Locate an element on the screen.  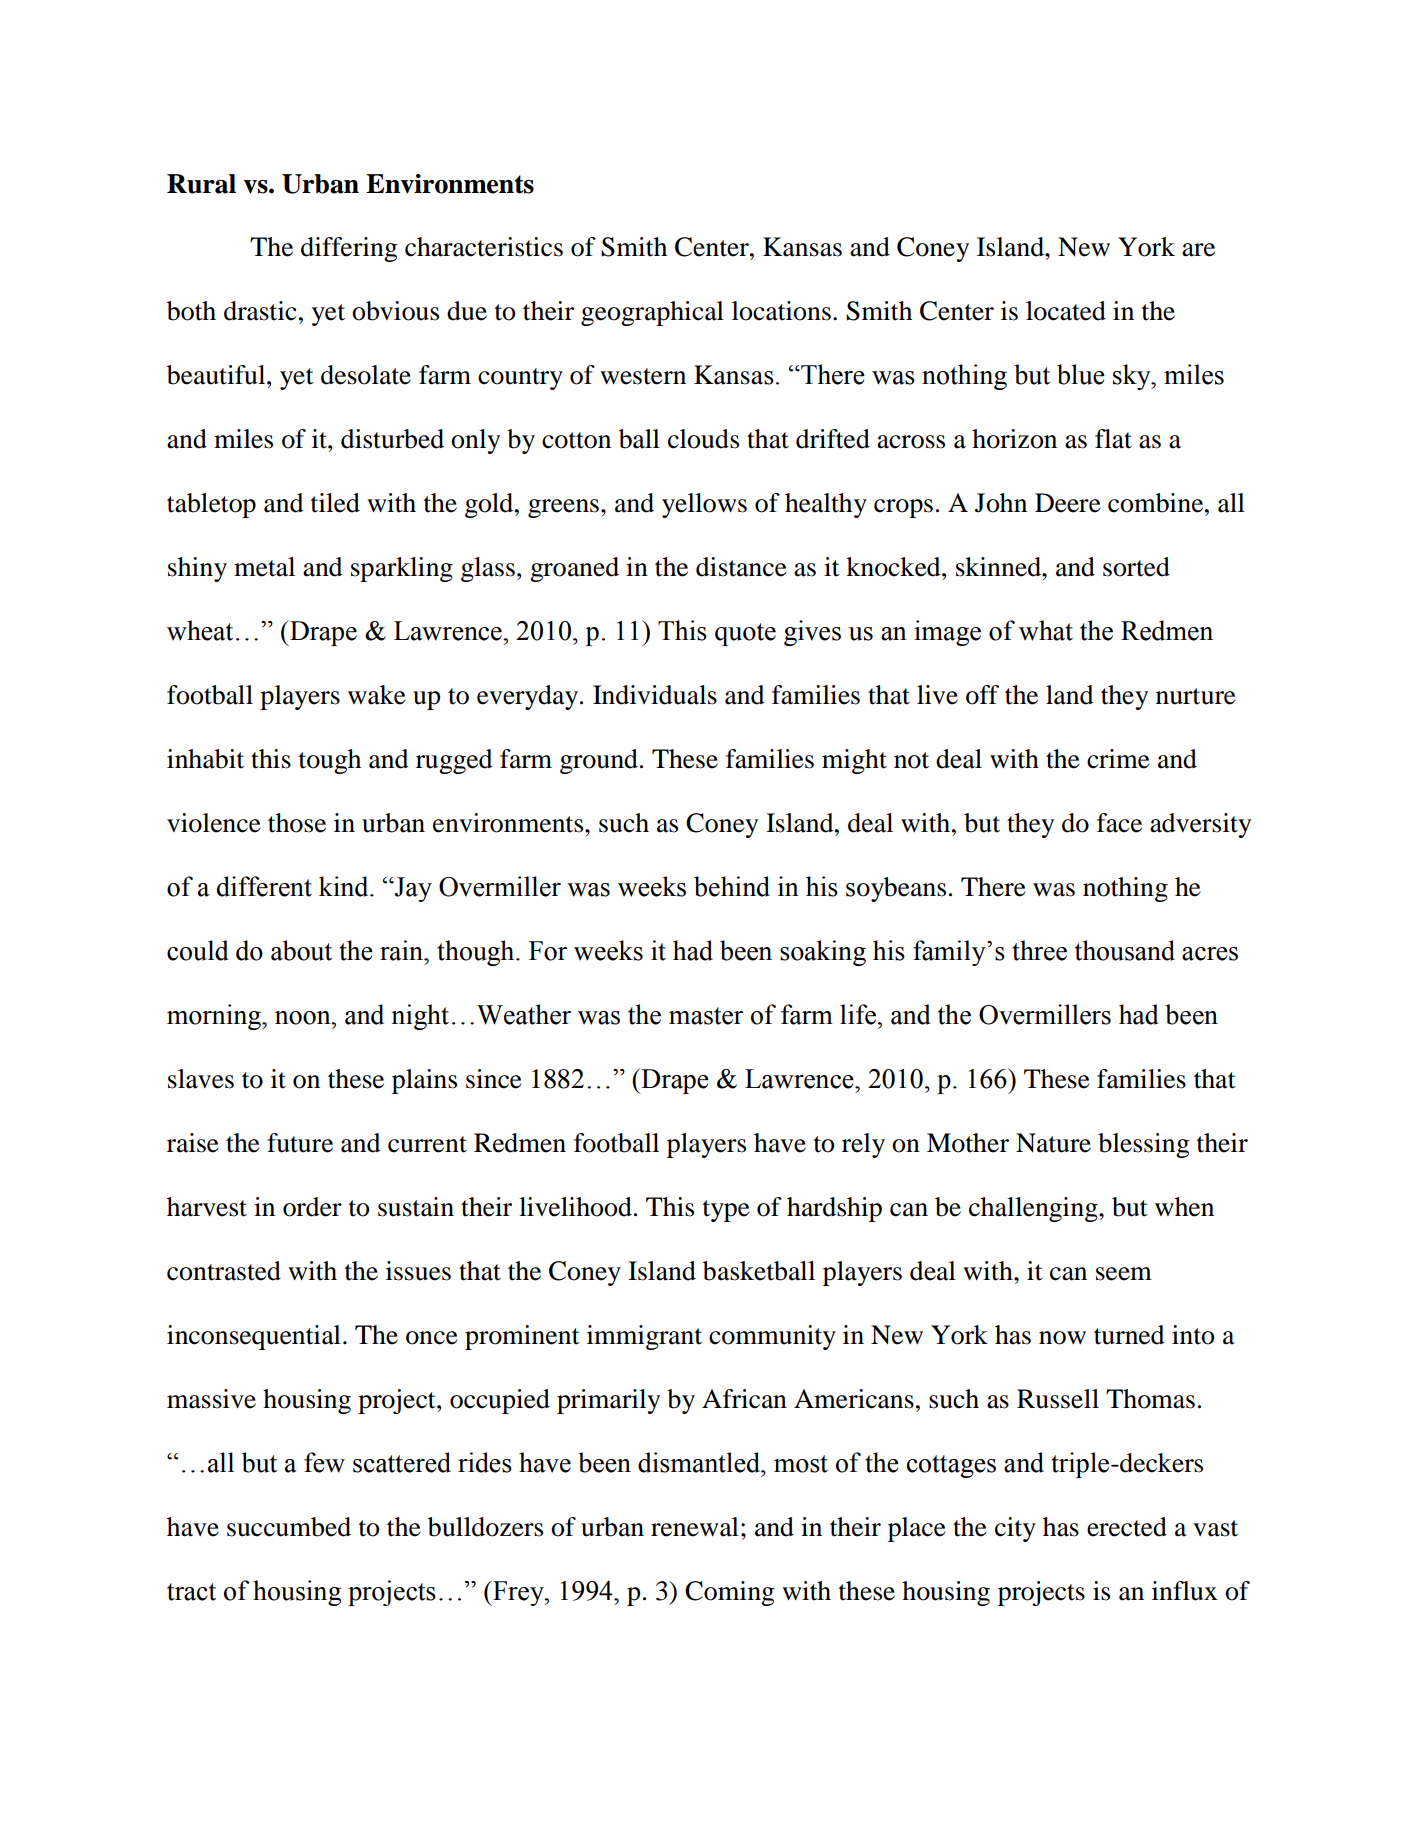
thousand is located at coordinates (1125, 950).
